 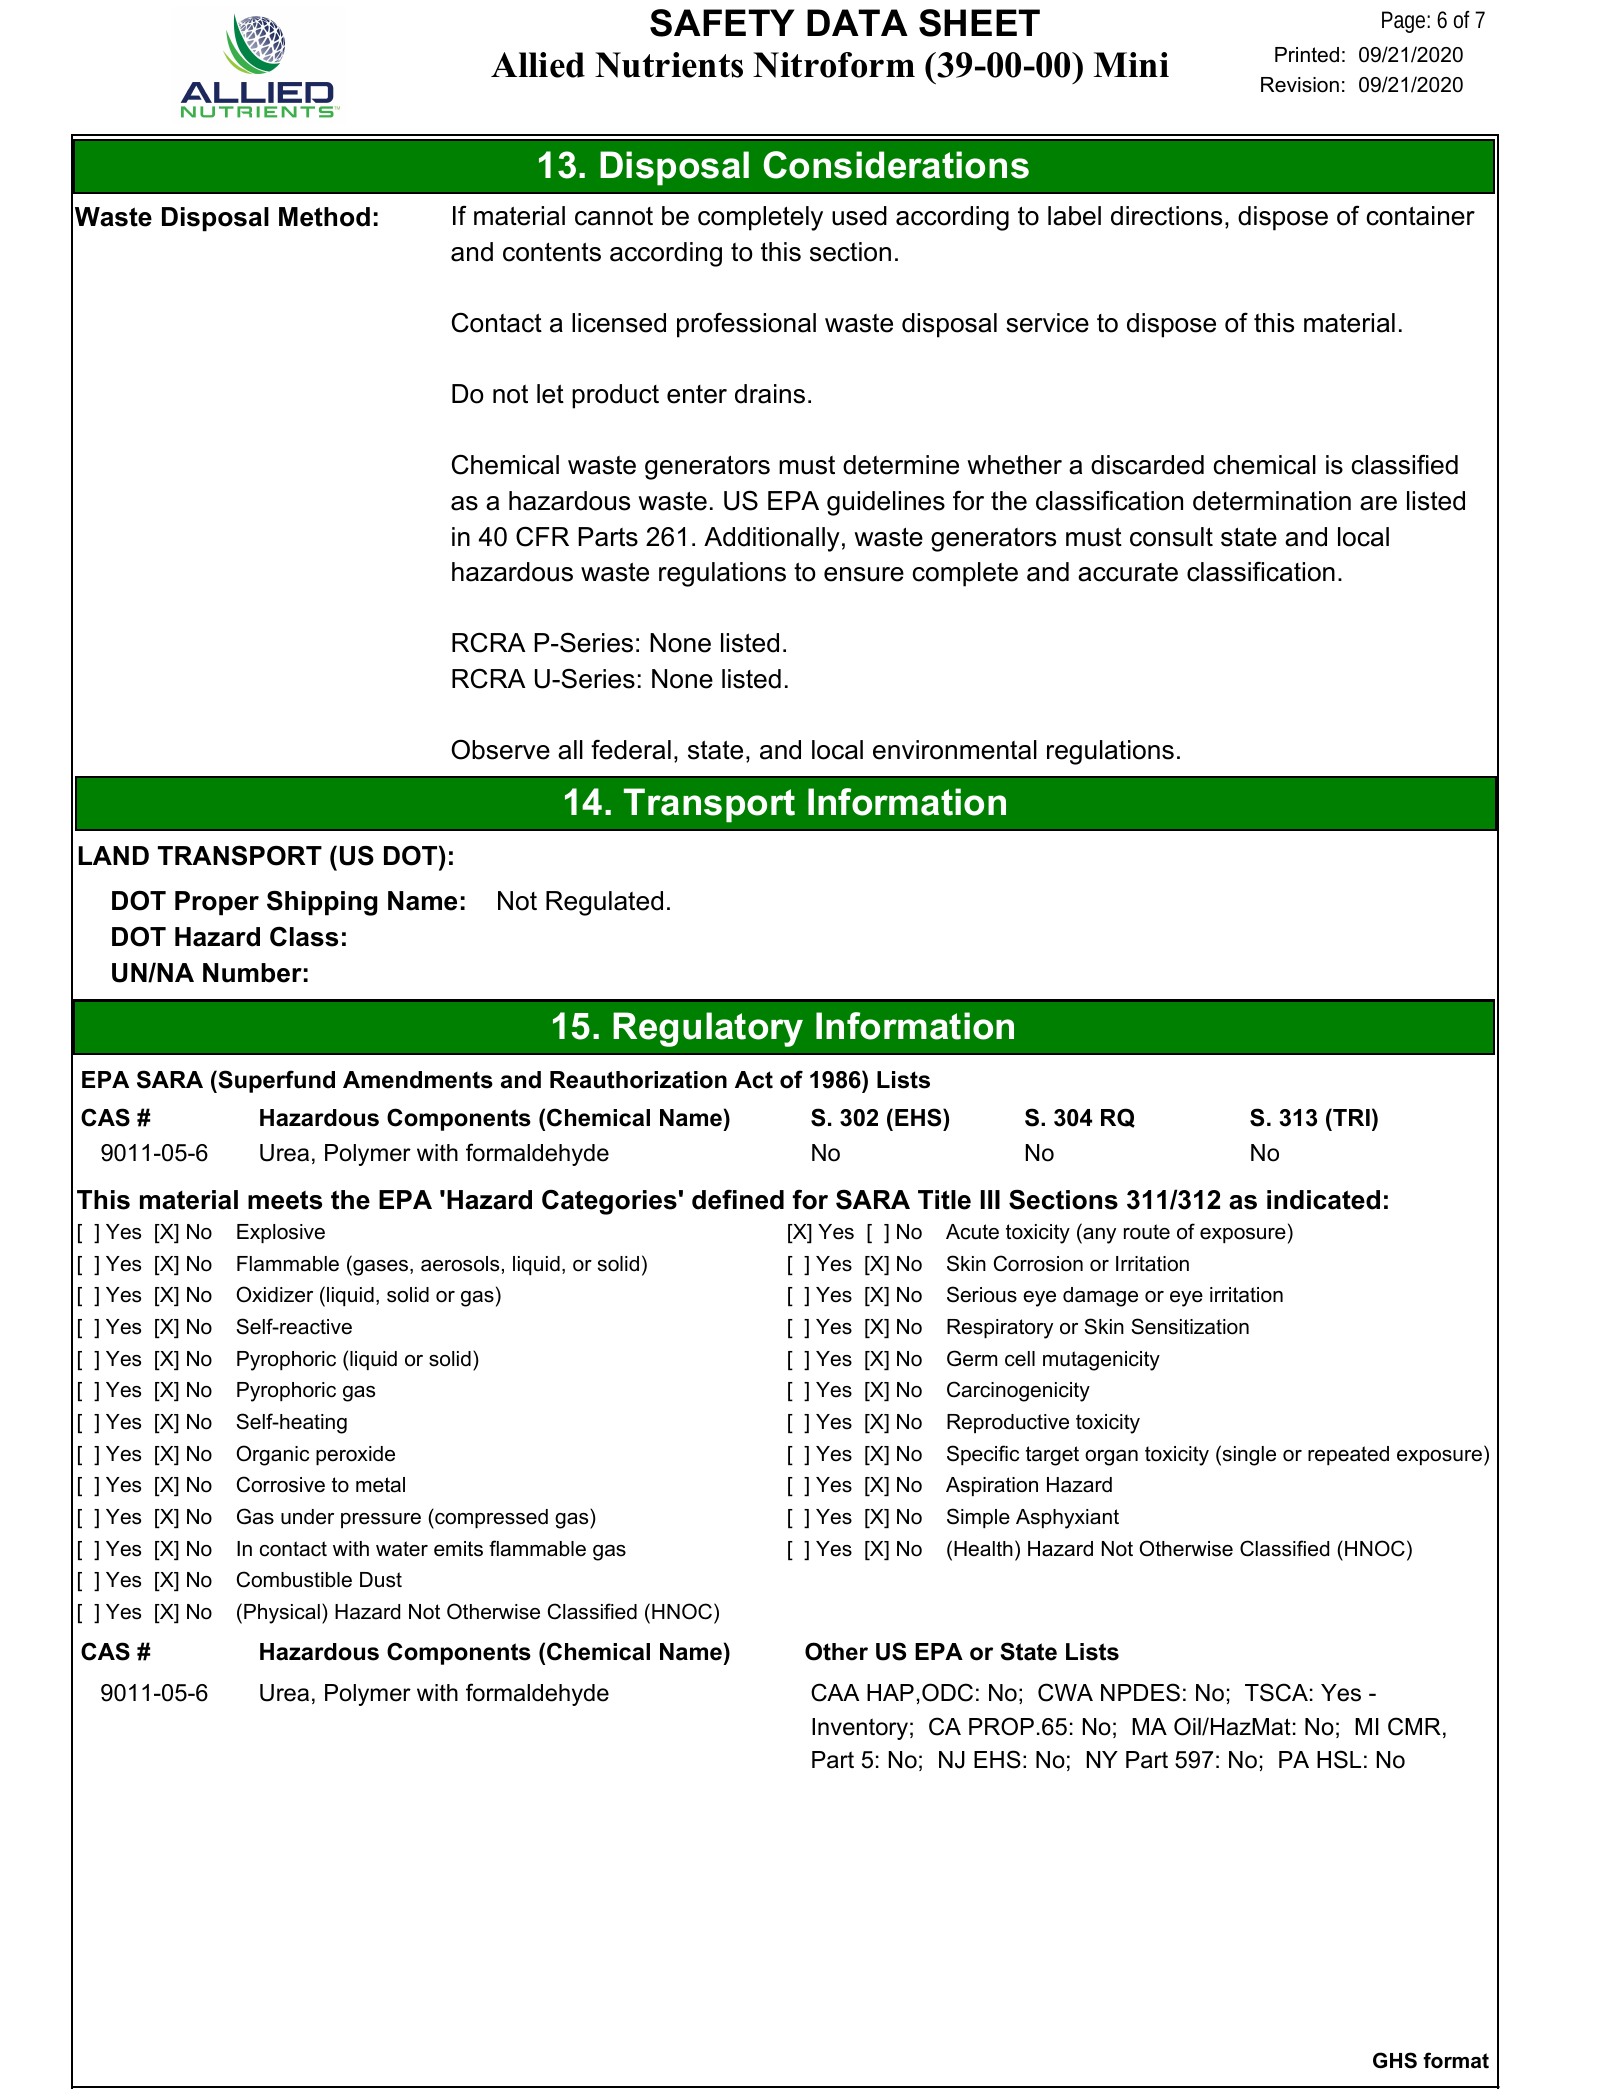 I want to click on SAFETY, so click(x=722, y=23).
